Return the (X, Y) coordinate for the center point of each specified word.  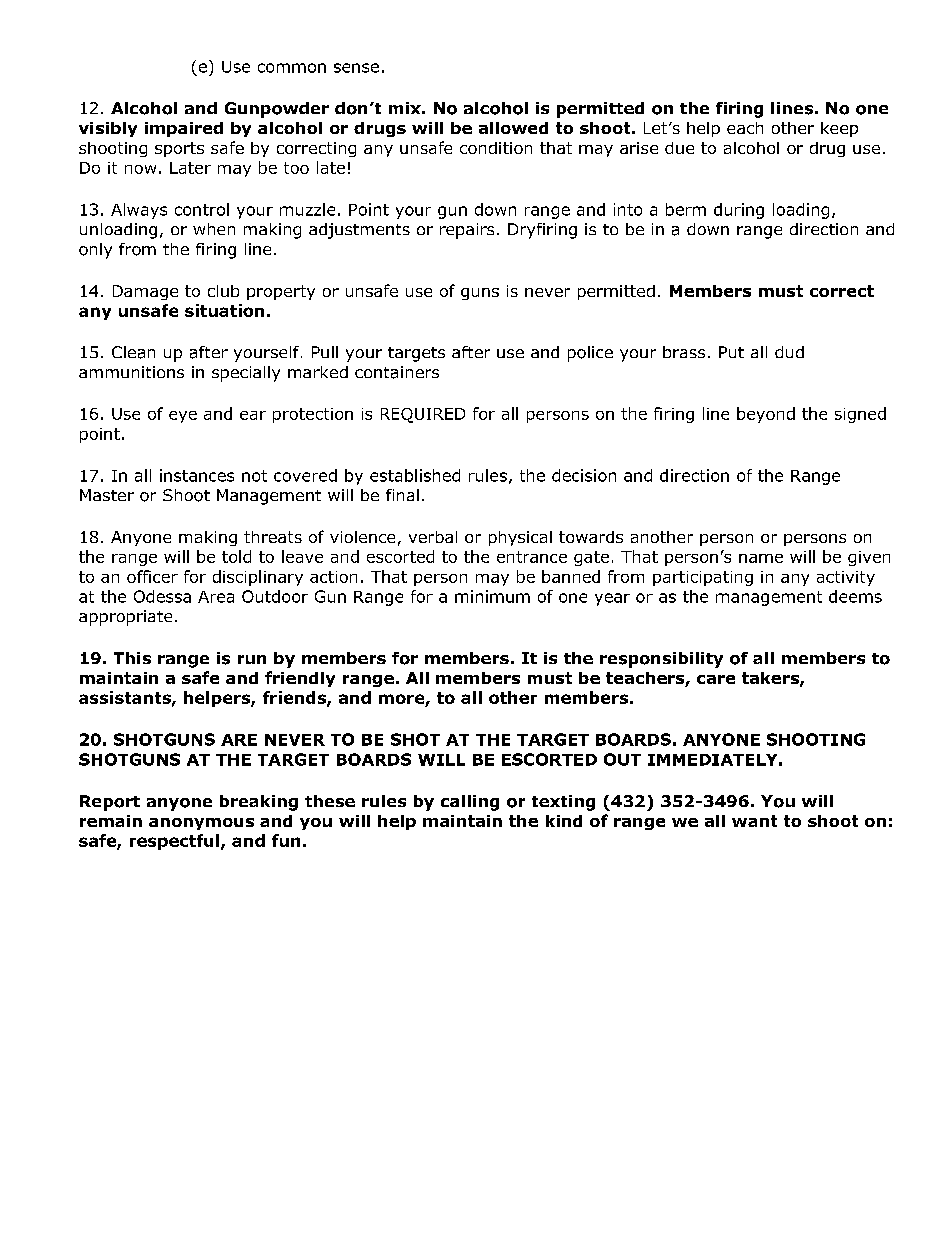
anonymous (201, 824)
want (754, 821)
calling (470, 803)
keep (839, 129)
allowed (513, 128)
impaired (184, 129)
